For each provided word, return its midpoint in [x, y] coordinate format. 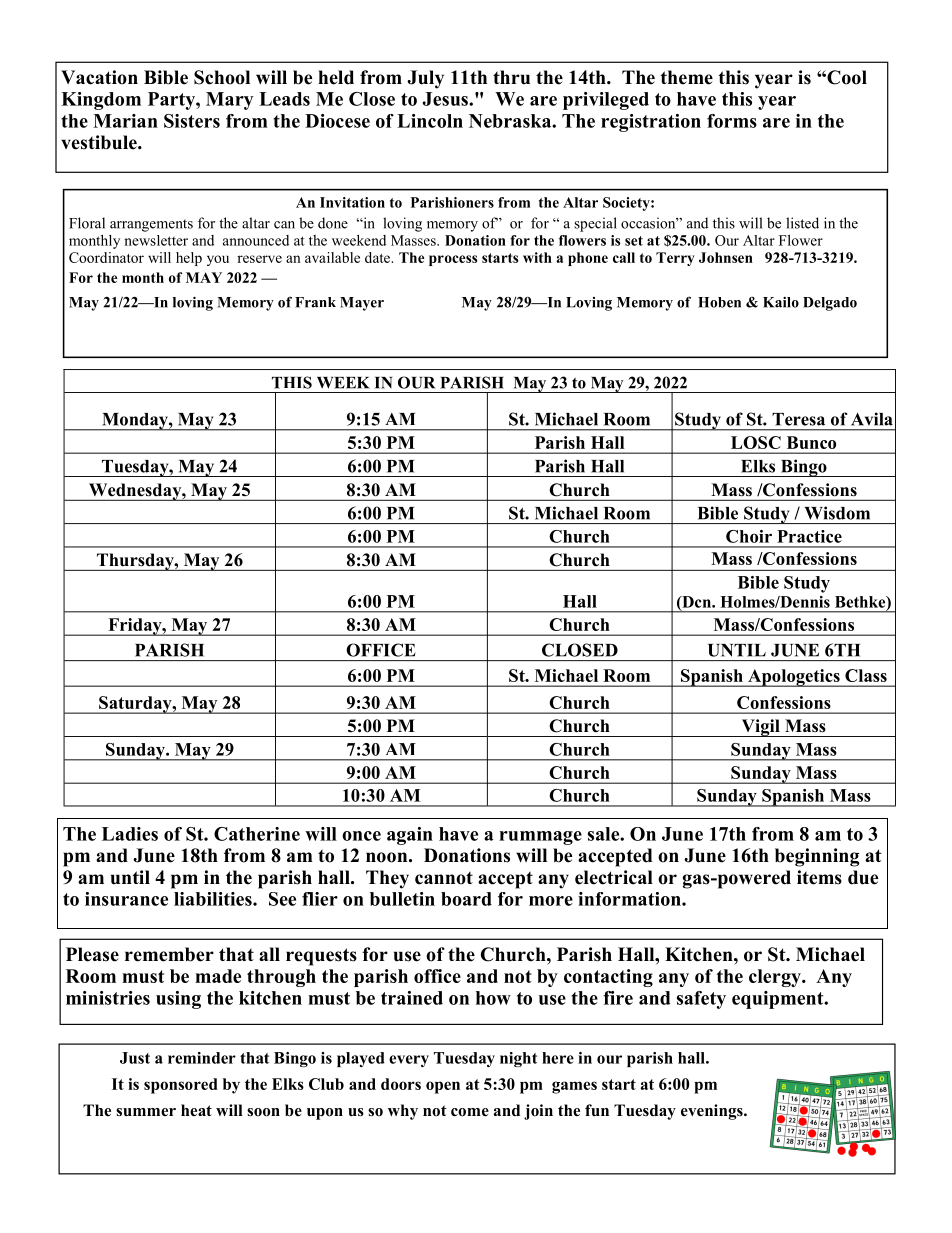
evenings [713, 1112]
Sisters [192, 121]
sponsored [181, 1086]
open [443, 1087]
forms [732, 121]
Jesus [446, 99]
